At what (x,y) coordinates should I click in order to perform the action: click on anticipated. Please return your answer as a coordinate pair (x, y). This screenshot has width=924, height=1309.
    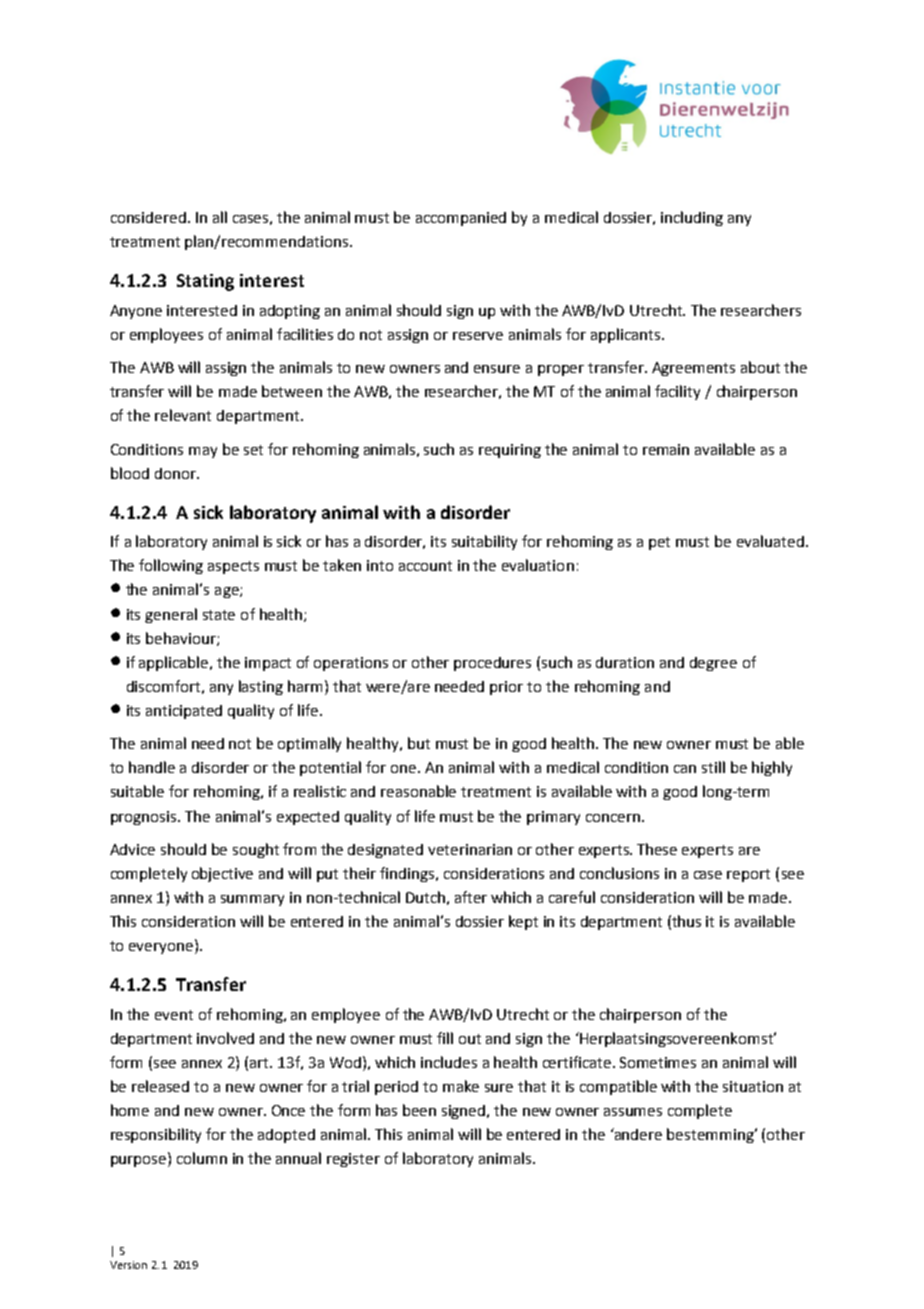
    Looking at the image, I should click on (184, 712).
